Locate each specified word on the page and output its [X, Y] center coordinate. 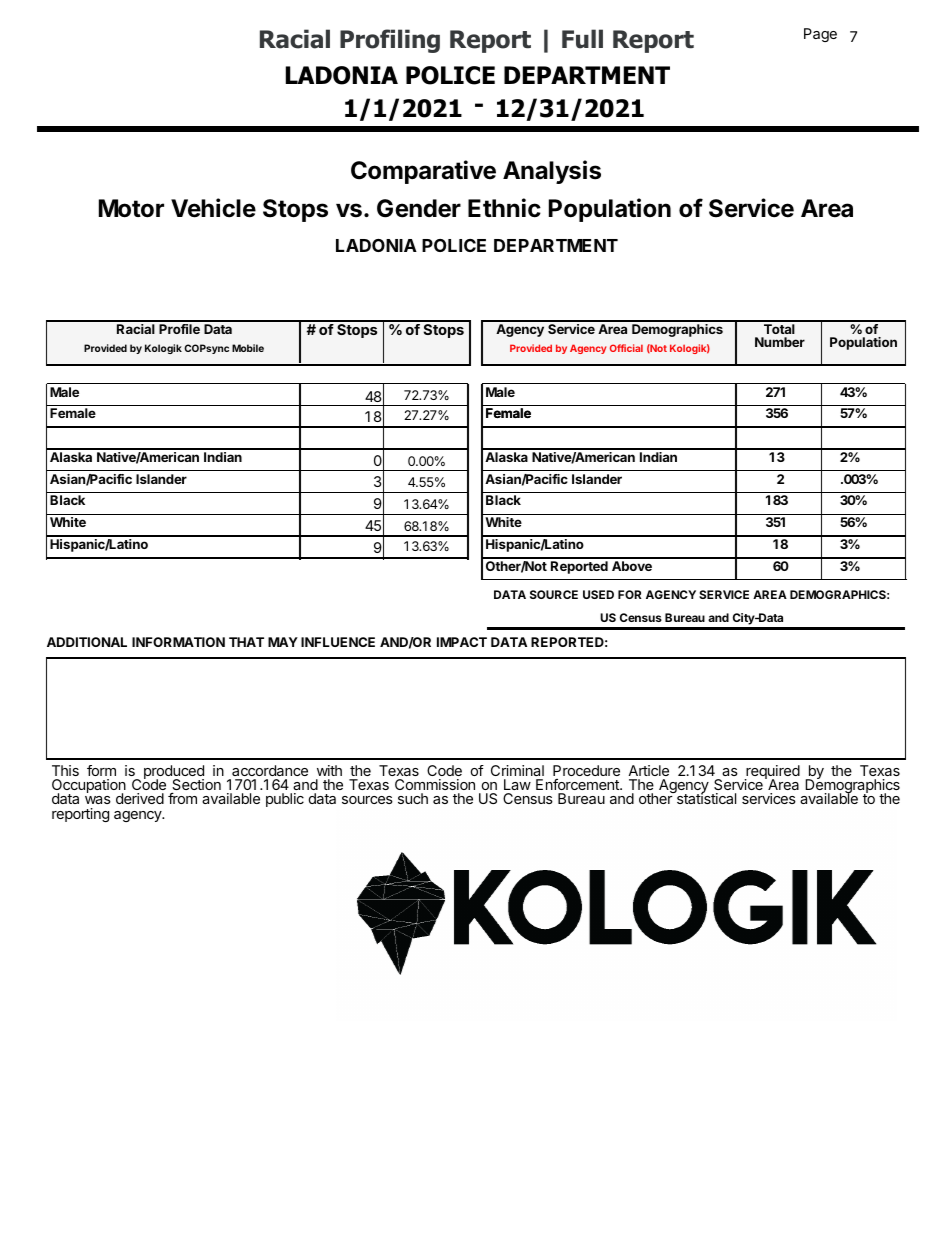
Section [196, 786]
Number [780, 342]
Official [626, 348]
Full [582, 39]
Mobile [248, 348]
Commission [435, 784]
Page [820, 35]
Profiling [390, 41]
